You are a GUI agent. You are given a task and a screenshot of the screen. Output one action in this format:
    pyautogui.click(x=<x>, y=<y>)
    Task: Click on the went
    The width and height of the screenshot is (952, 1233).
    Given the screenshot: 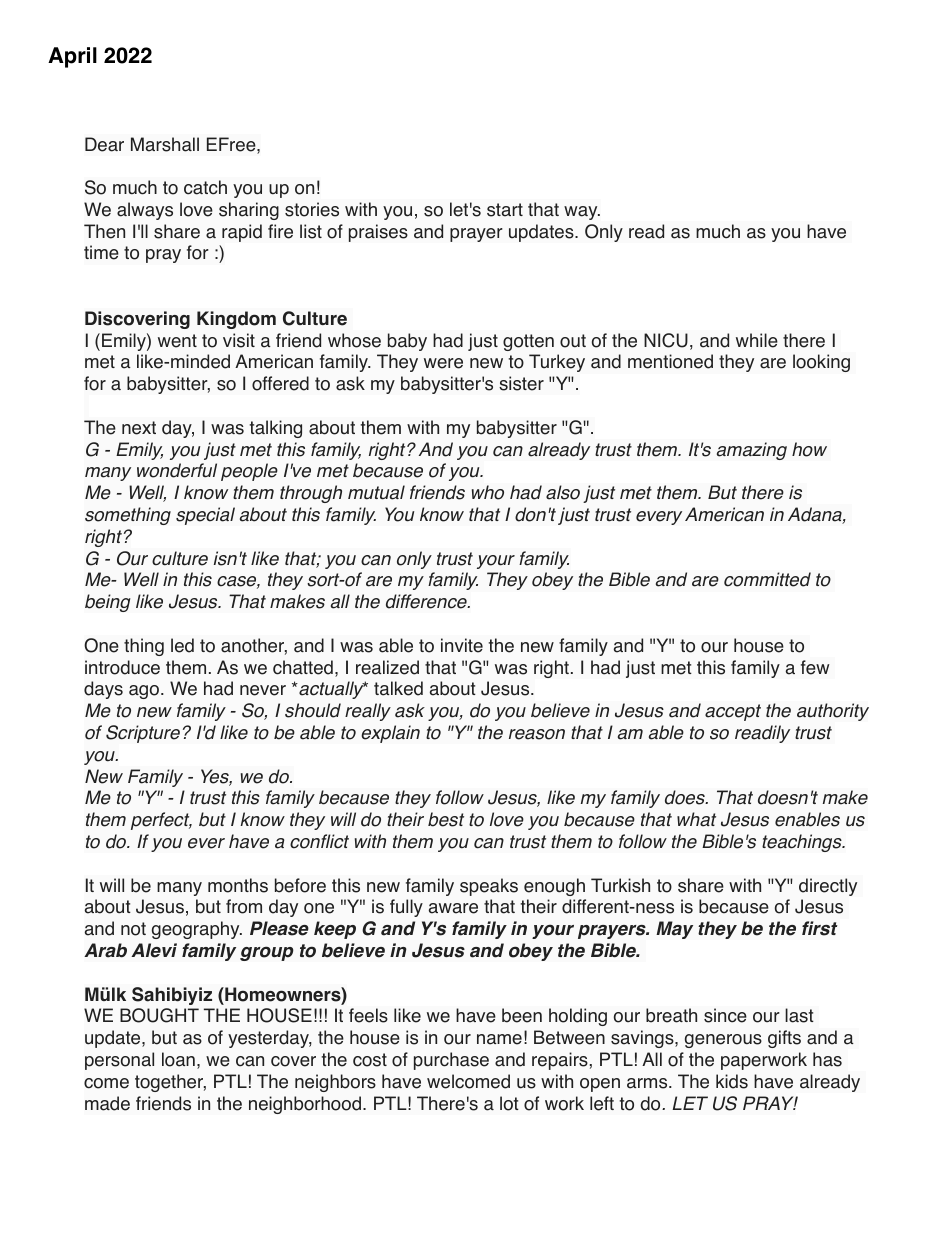 What is the action you would take?
    pyautogui.click(x=177, y=341)
